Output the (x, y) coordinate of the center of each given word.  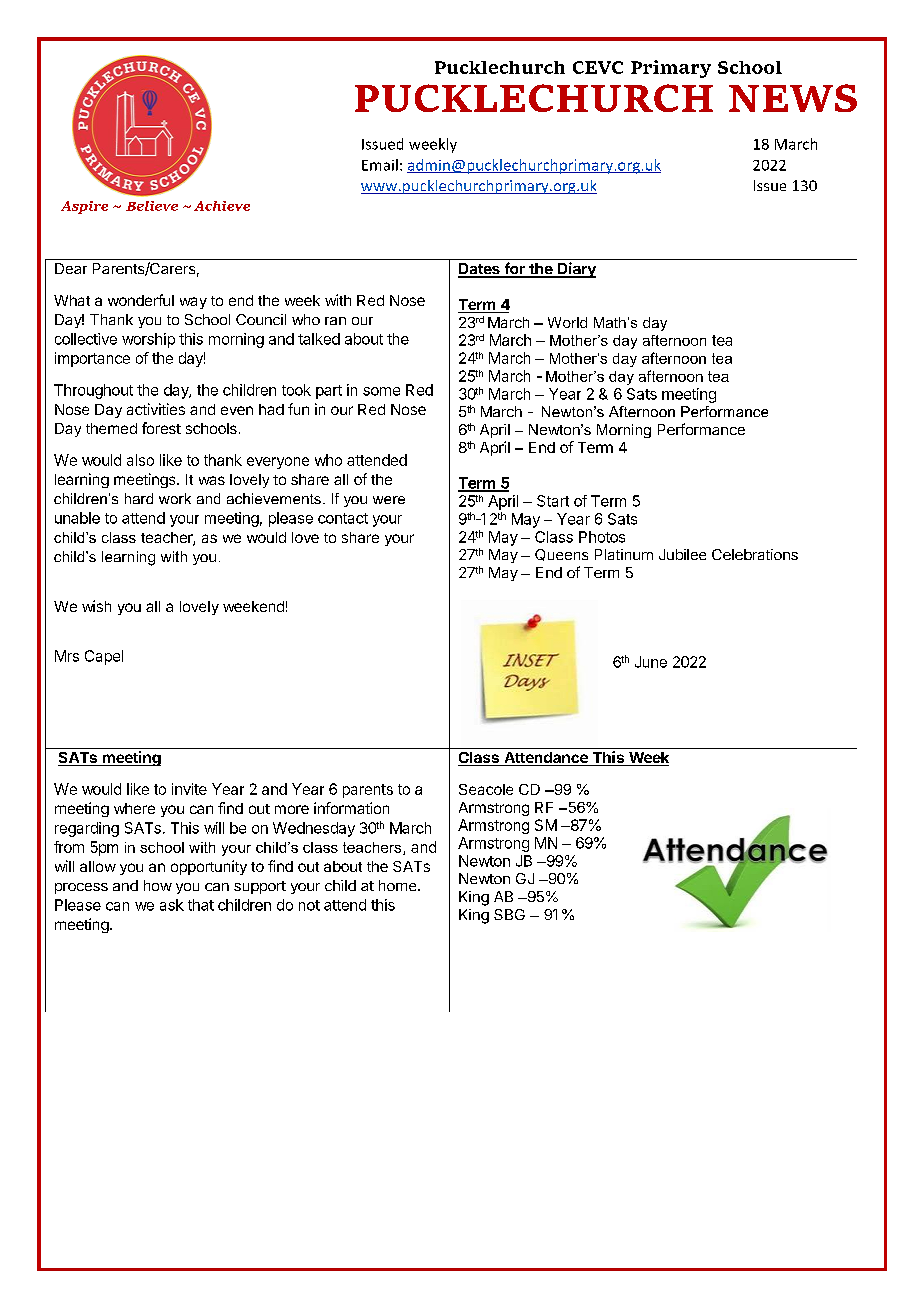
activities (156, 409)
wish (96, 606)
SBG (509, 914)
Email (380, 165)
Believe (152, 206)
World (567, 322)
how (158, 885)
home (399, 885)
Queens (561, 555)
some (381, 391)
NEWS (793, 98)
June (651, 662)
